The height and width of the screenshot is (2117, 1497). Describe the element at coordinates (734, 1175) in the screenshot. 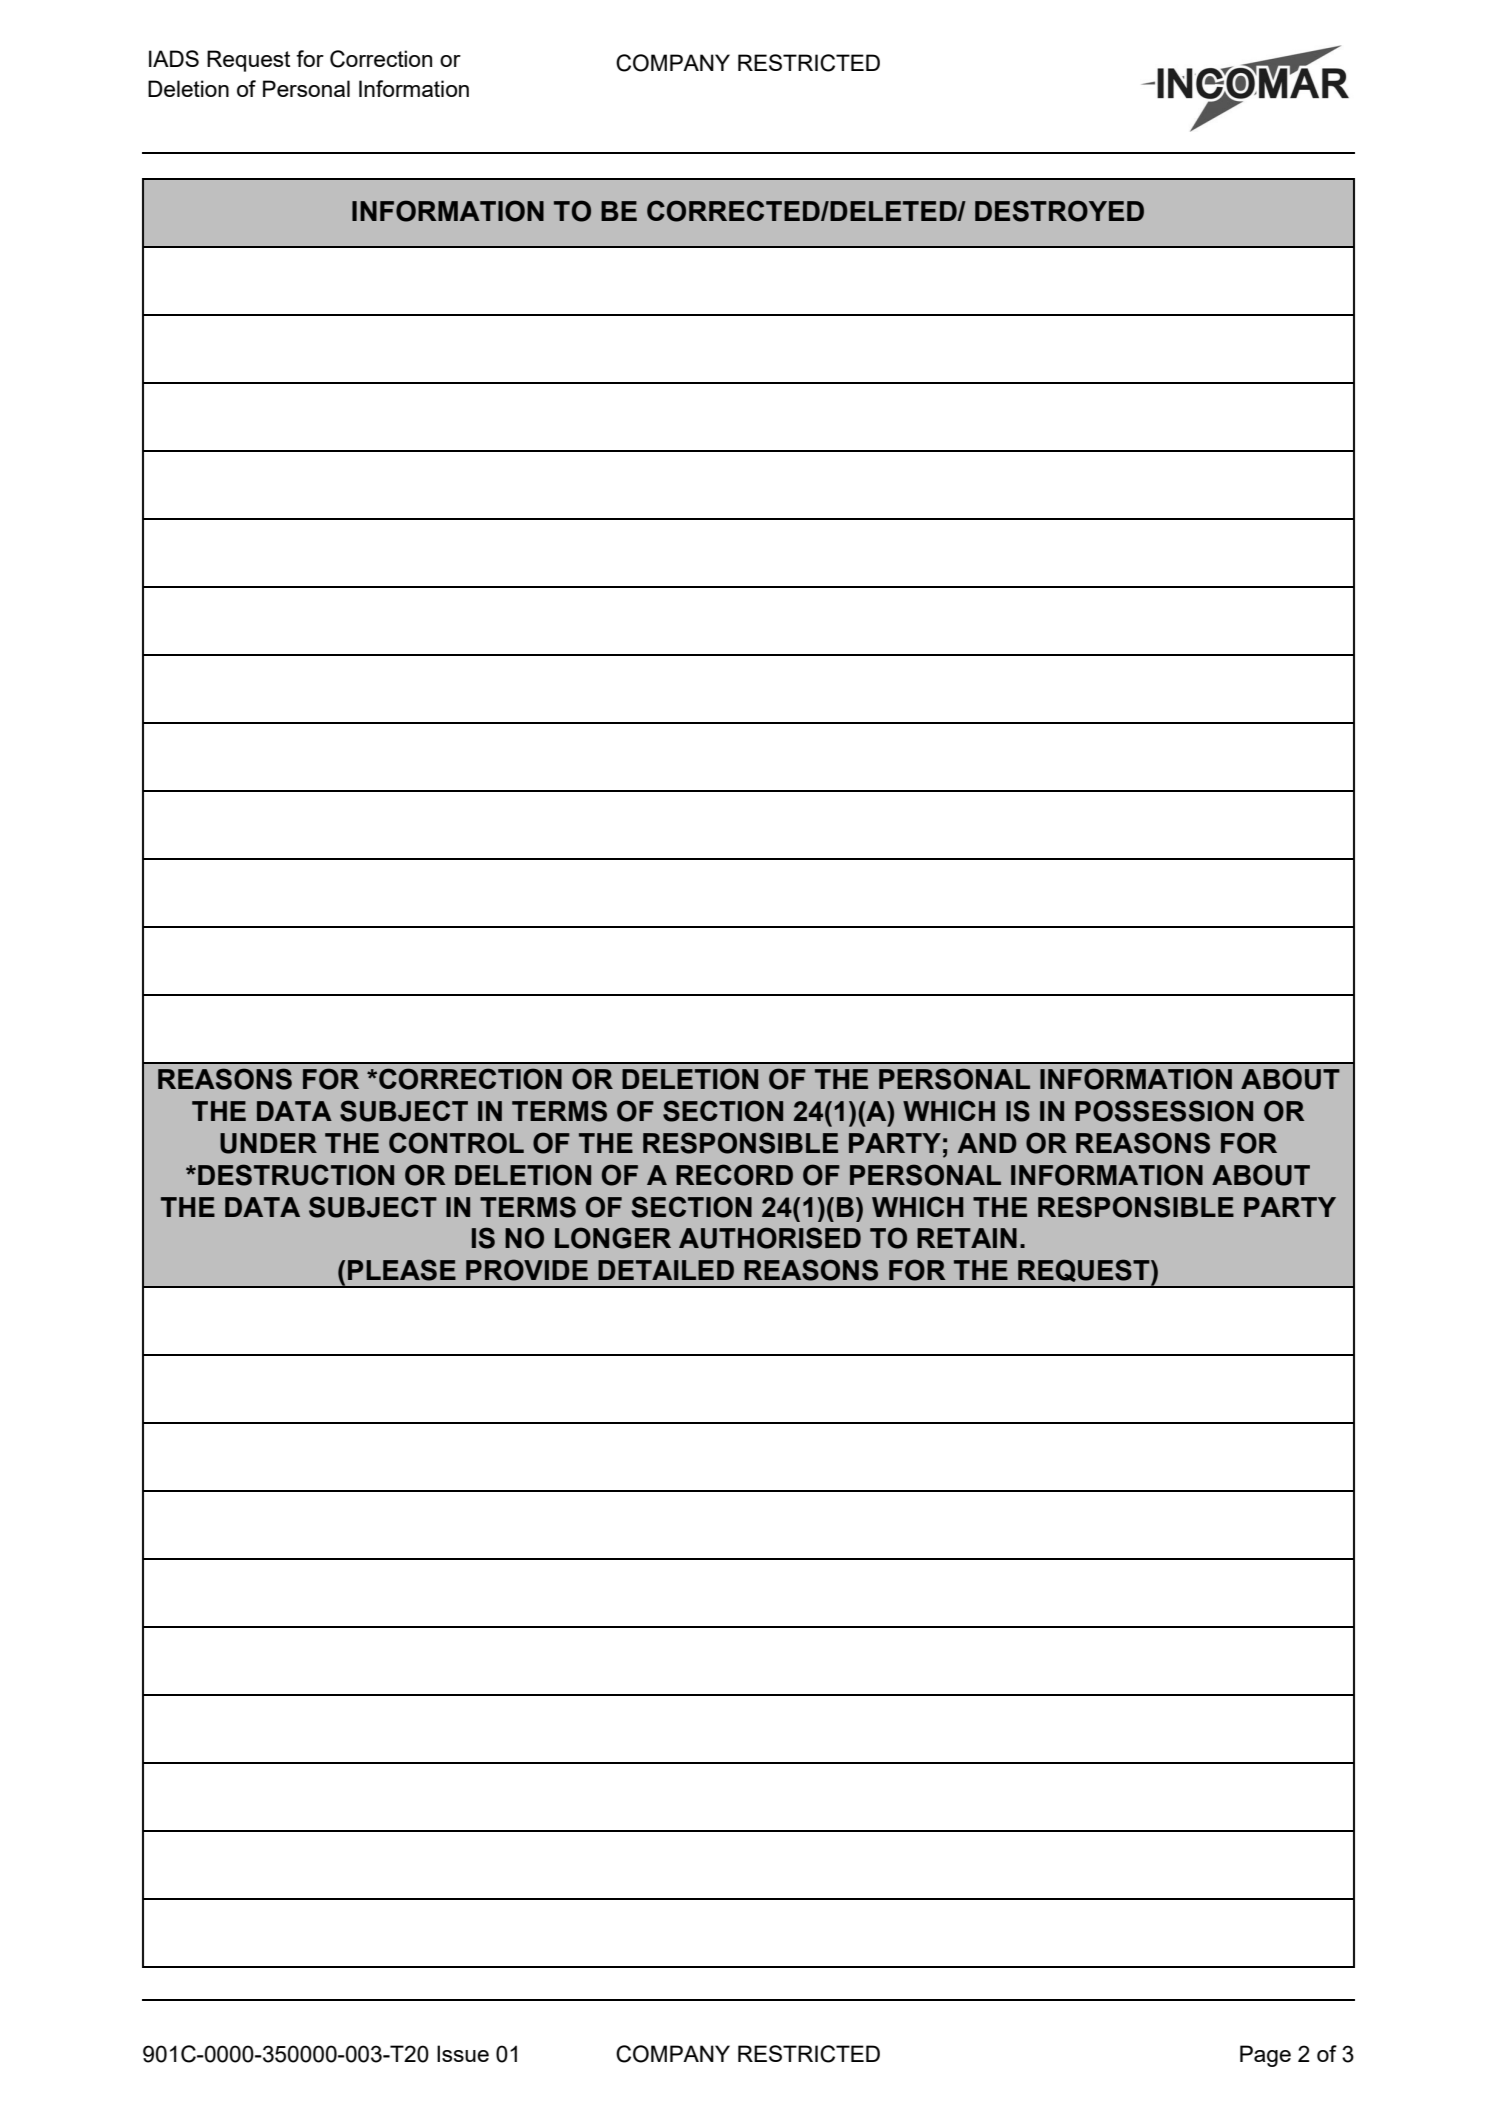

I see `RECORD` at that location.
